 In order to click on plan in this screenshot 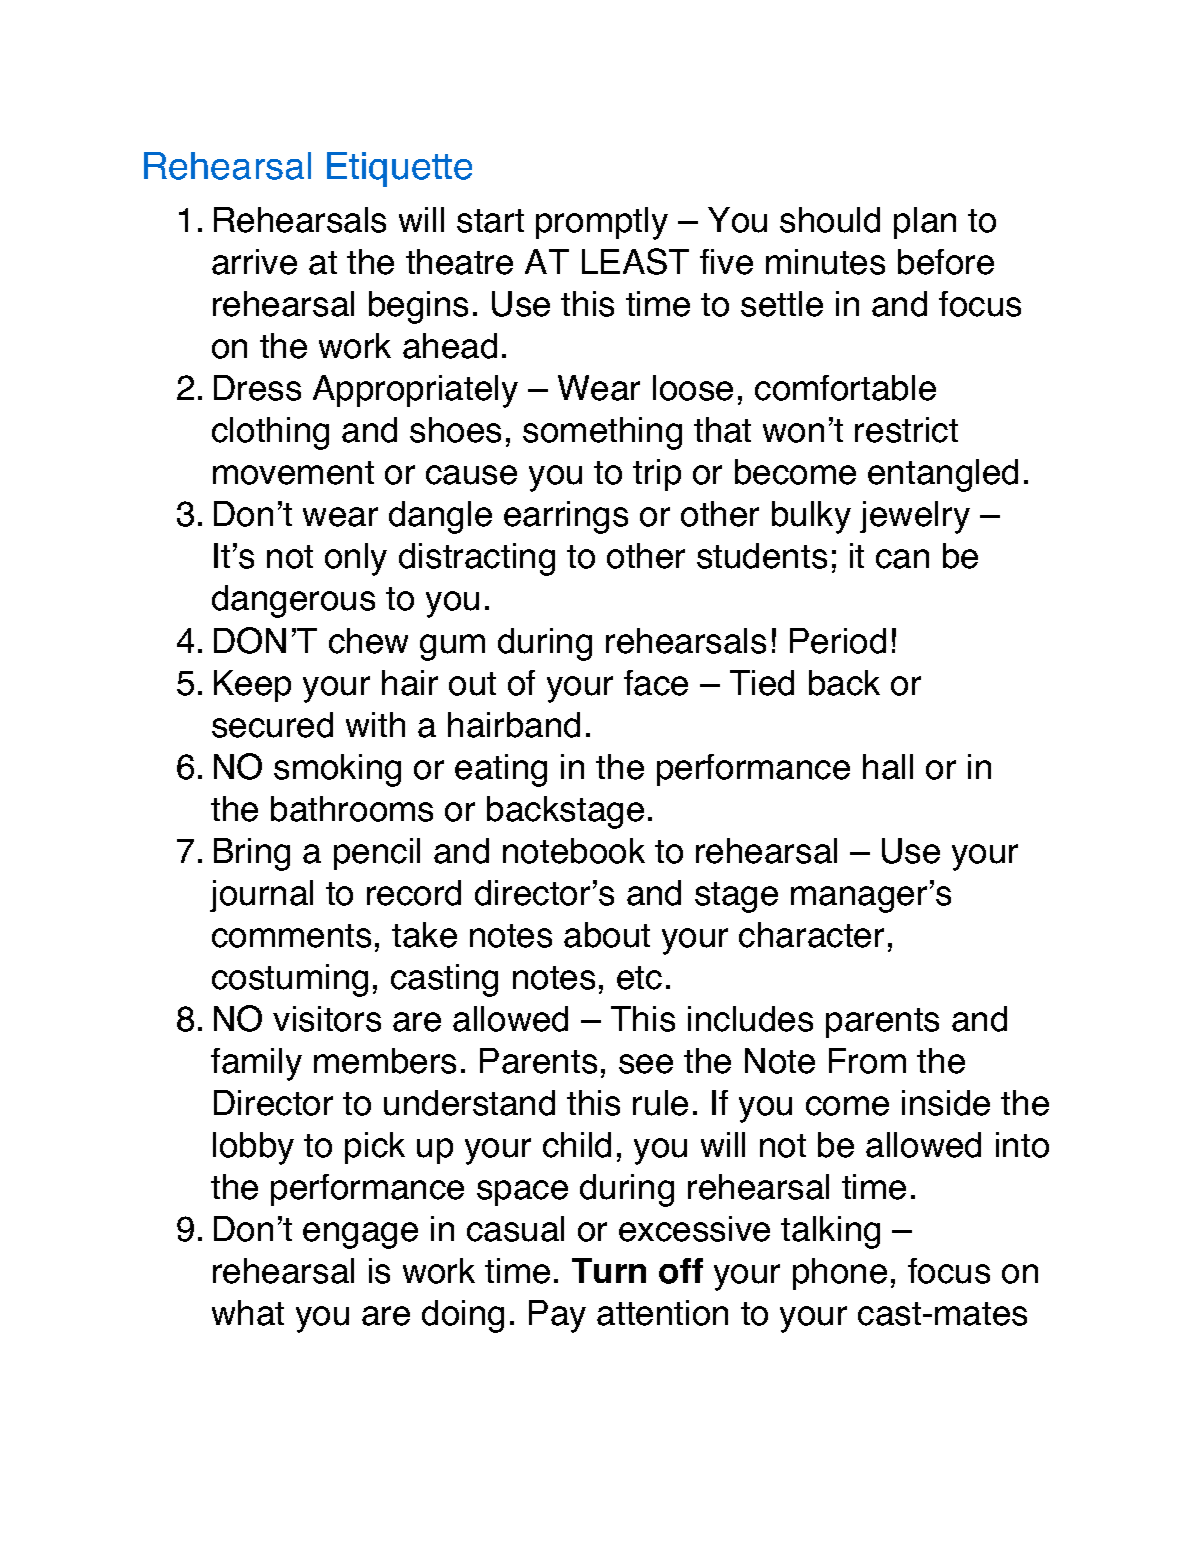, I will do `click(925, 223)`.
